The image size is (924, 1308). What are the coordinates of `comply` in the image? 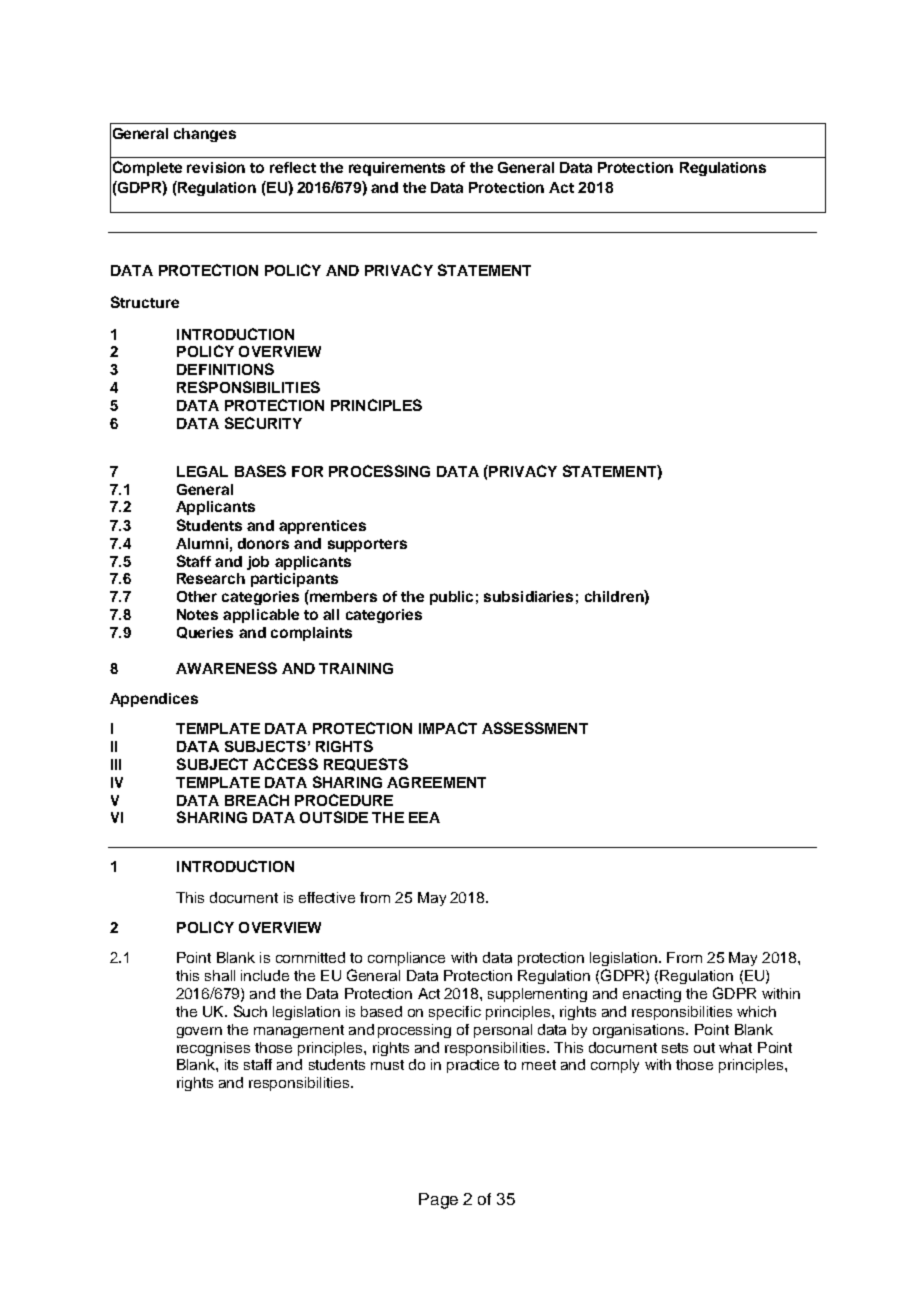 It's located at (615, 1066).
